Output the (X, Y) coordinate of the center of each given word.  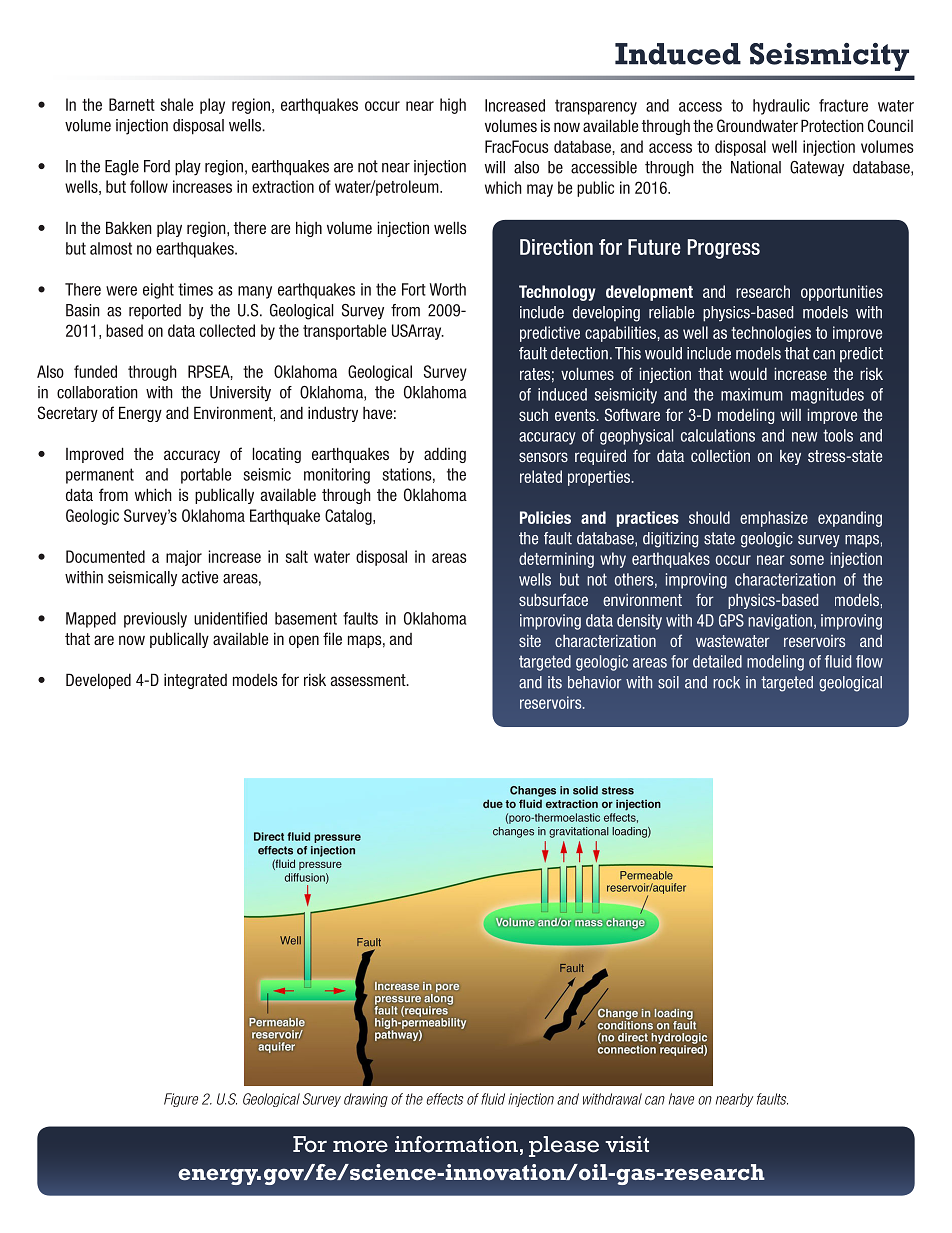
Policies (545, 517)
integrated (195, 681)
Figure (181, 1100)
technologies (771, 334)
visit (627, 1144)
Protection (832, 125)
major (184, 558)
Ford (157, 166)
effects (444, 1099)
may (540, 190)
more (360, 1146)
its (555, 682)
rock (726, 682)
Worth (448, 289)
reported (155, 311)
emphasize (774, 519)
